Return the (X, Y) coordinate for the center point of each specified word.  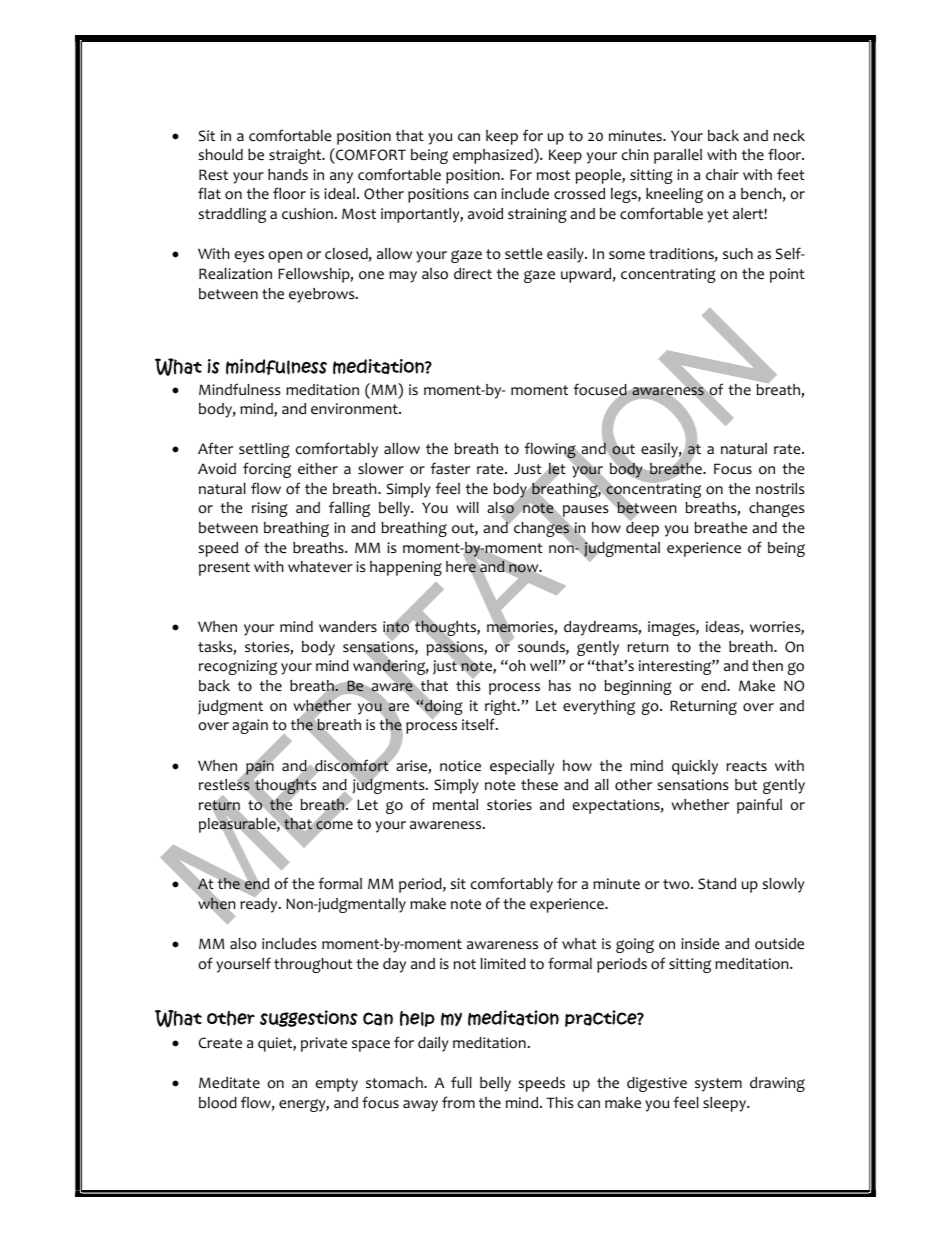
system (718, 1085)
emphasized (494, 156)
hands (288, 174)
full (461, 1082)
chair (722, 174)
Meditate (229, 1083)
